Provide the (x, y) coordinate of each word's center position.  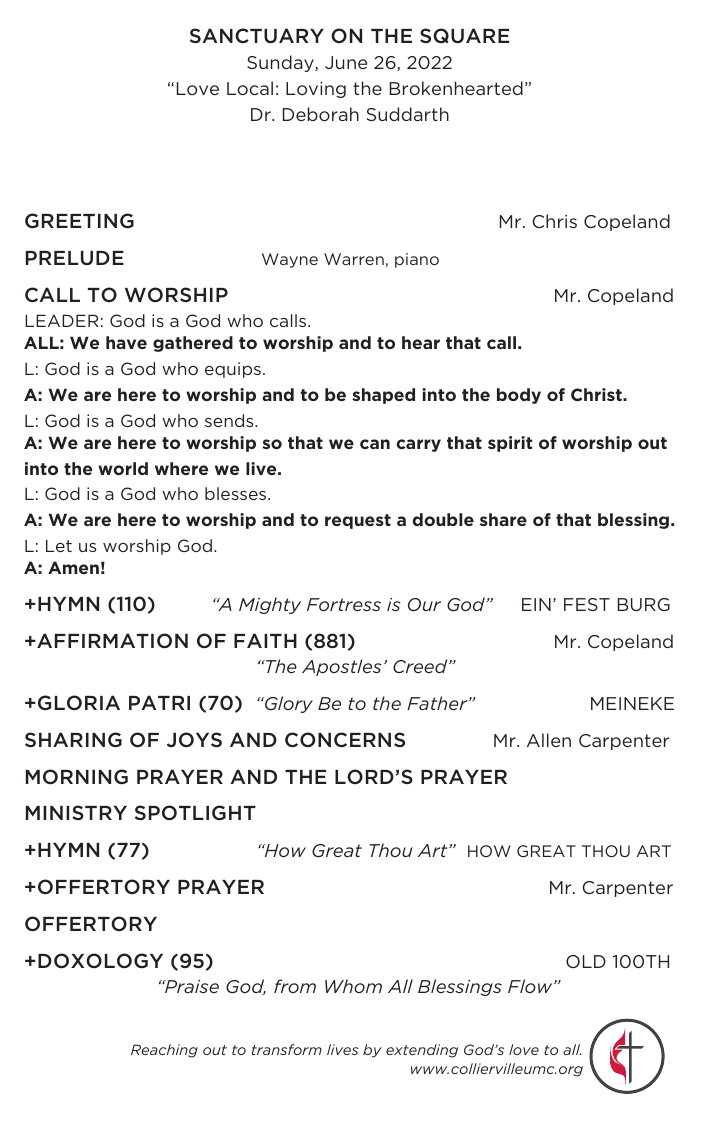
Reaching (164, 1051)
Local (250, 88)
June (346, 62)
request (358, 521)
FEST (587, 604)
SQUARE (464, 35)
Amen (73, 567)
